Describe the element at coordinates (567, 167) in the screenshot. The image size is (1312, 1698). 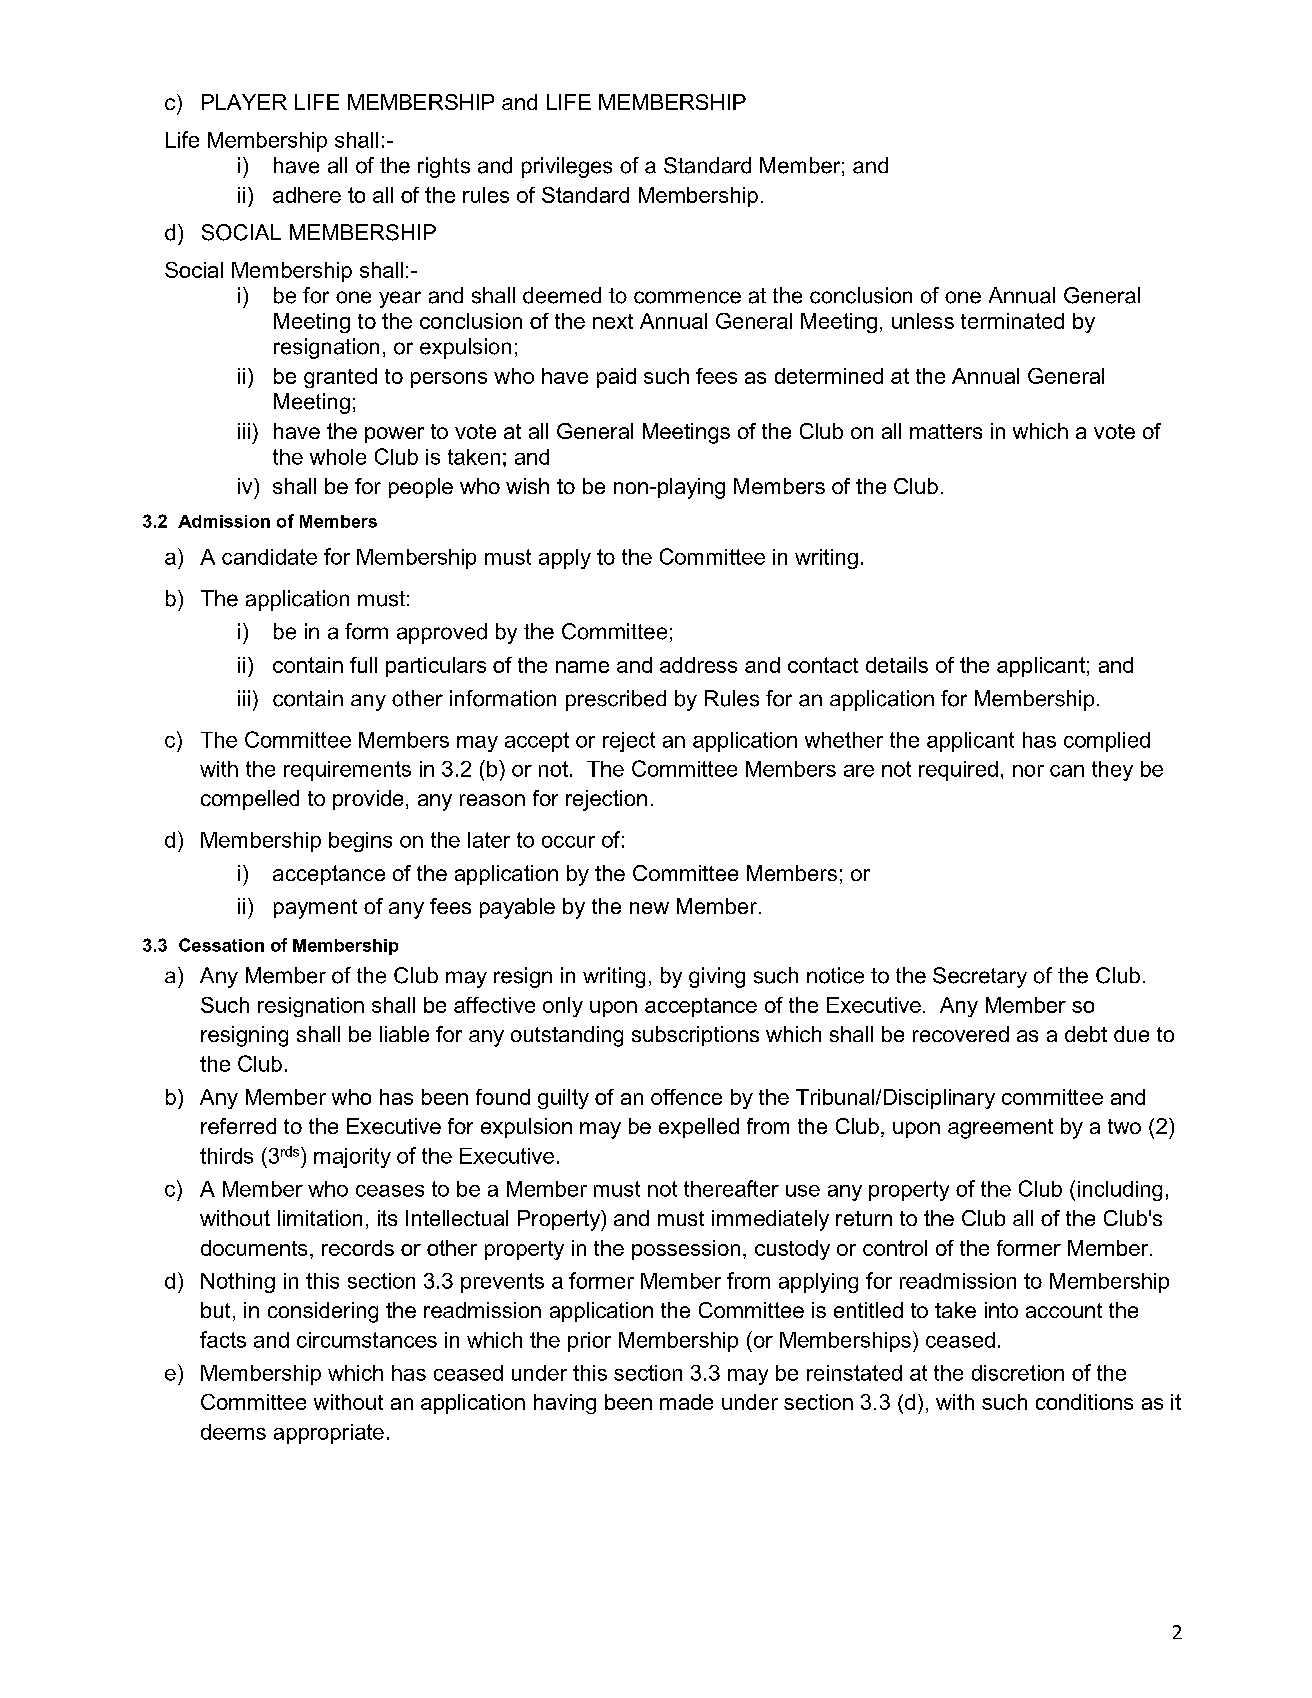
I see `privileges` at that location.
